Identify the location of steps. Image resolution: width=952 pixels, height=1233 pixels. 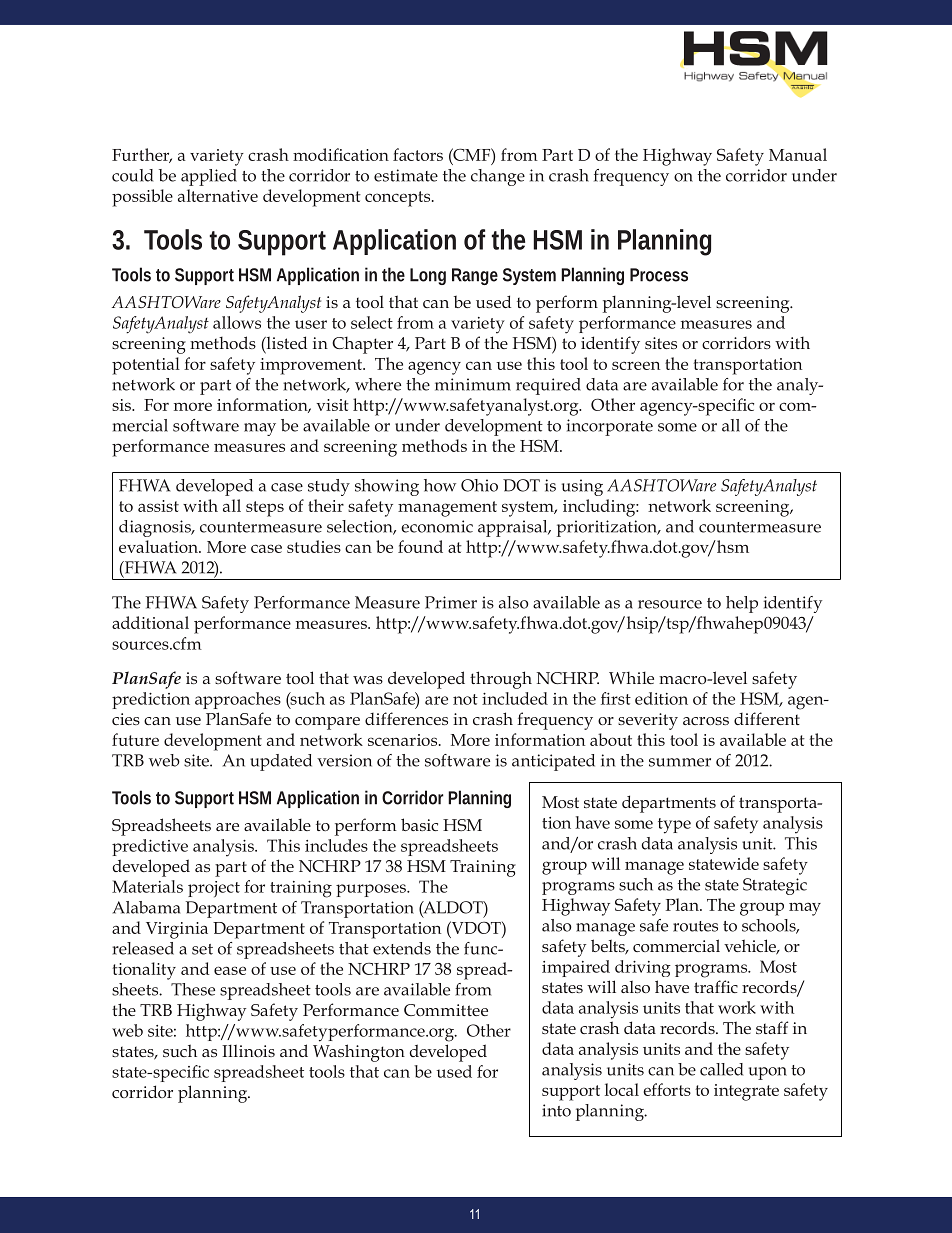
(265, 509).
